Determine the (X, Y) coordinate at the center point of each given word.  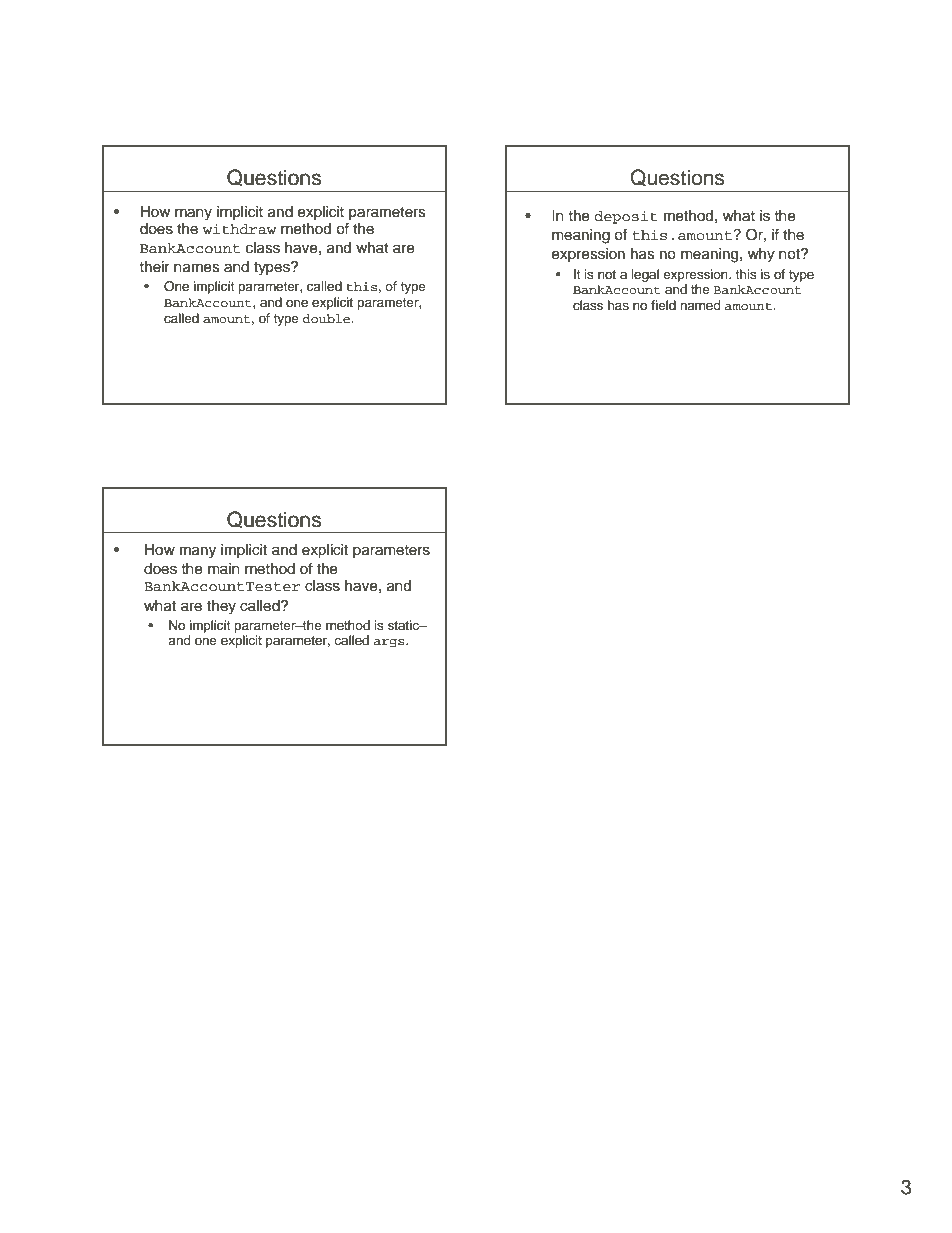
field (663, 305)
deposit (625, 217)
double (328, 319)
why (761, 255)
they (221, 607)
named (700, 305)
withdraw (239, 229)
